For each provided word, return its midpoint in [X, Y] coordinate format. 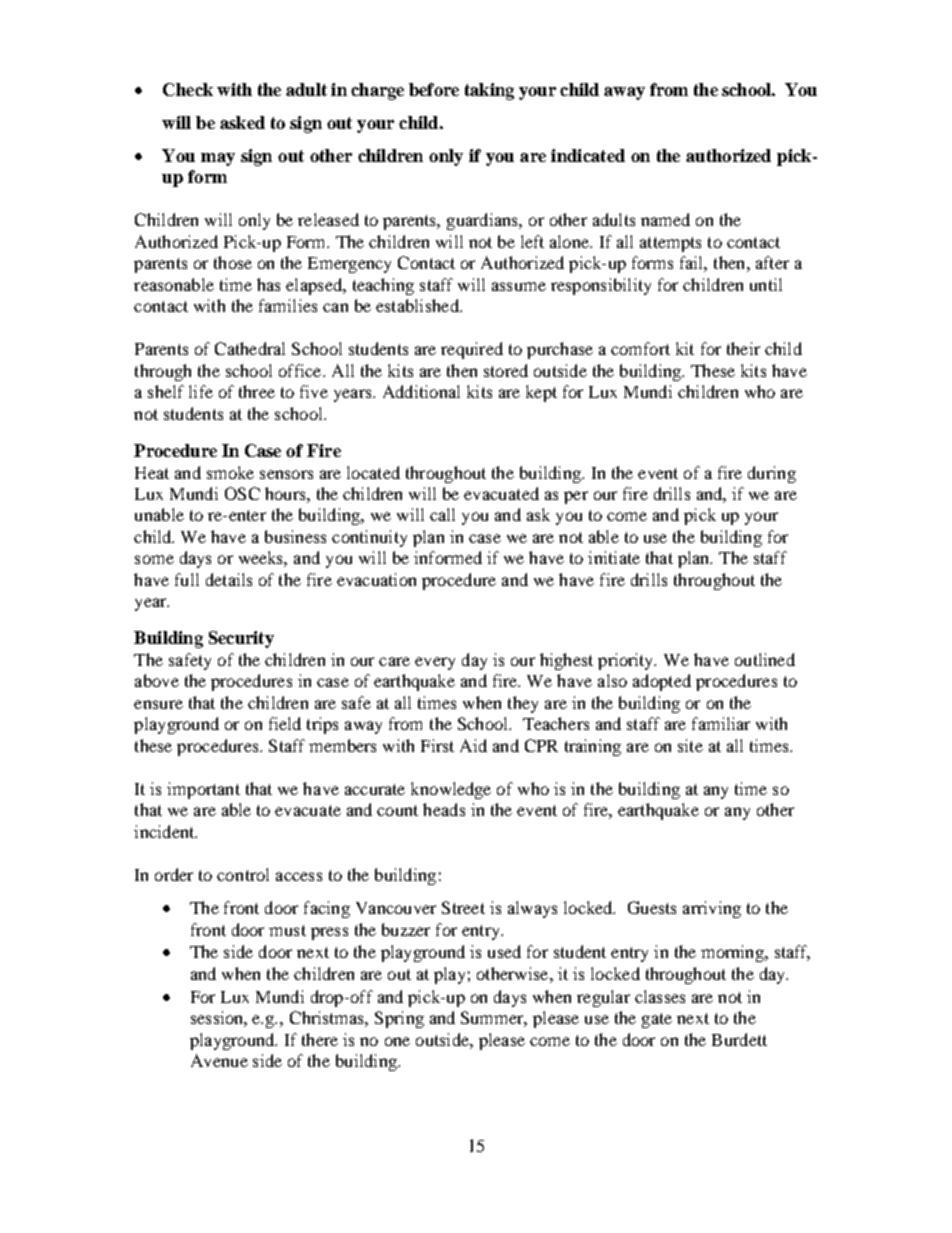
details [229, 579]
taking [489, 91]
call [442, 514]
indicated [588, 155]
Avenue [219, 1060]
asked [242, 122]
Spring [399, 1019]
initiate [614, 557]
